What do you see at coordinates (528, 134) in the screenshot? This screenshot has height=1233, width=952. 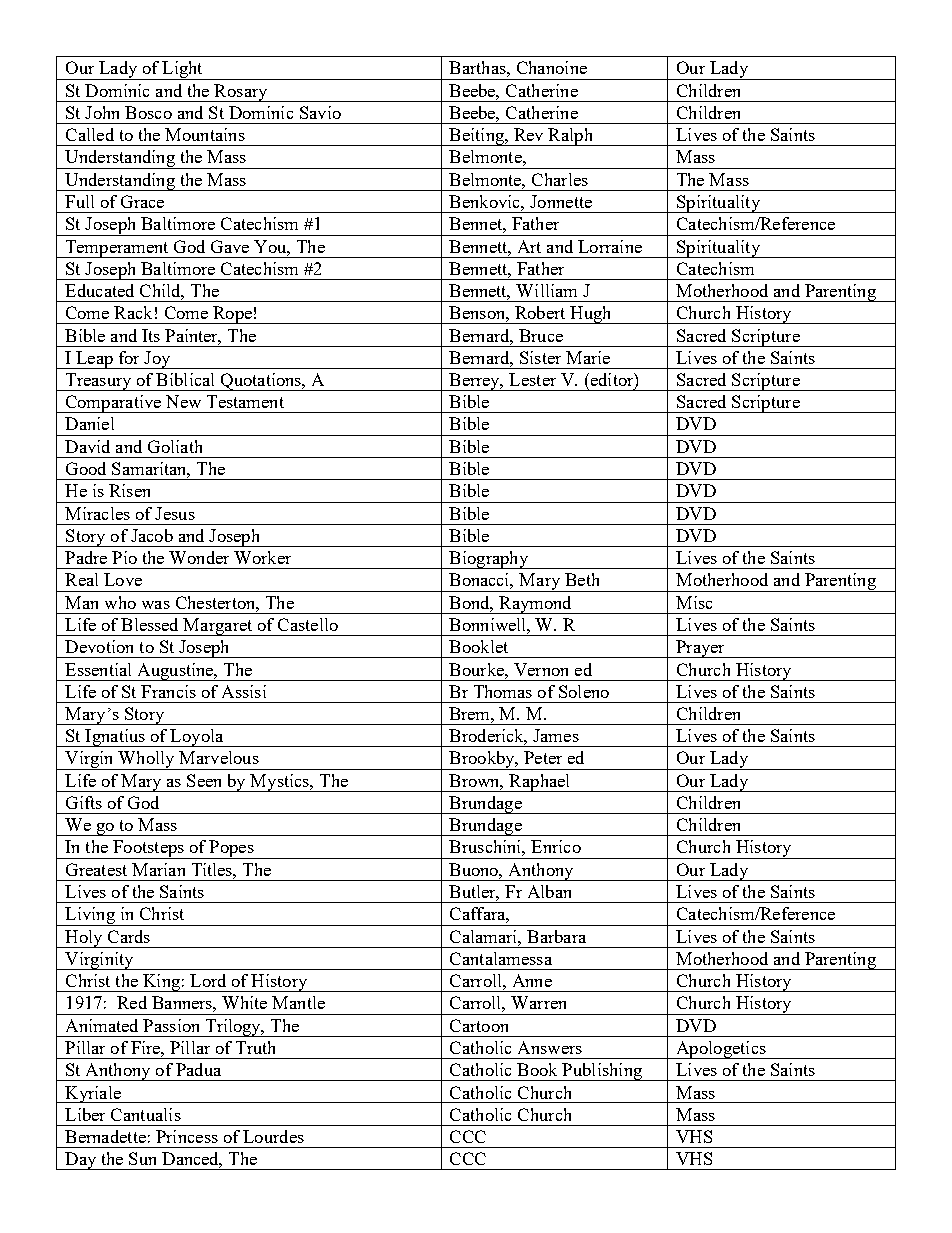 I see `Rev` at bounding box center [528, 134].
